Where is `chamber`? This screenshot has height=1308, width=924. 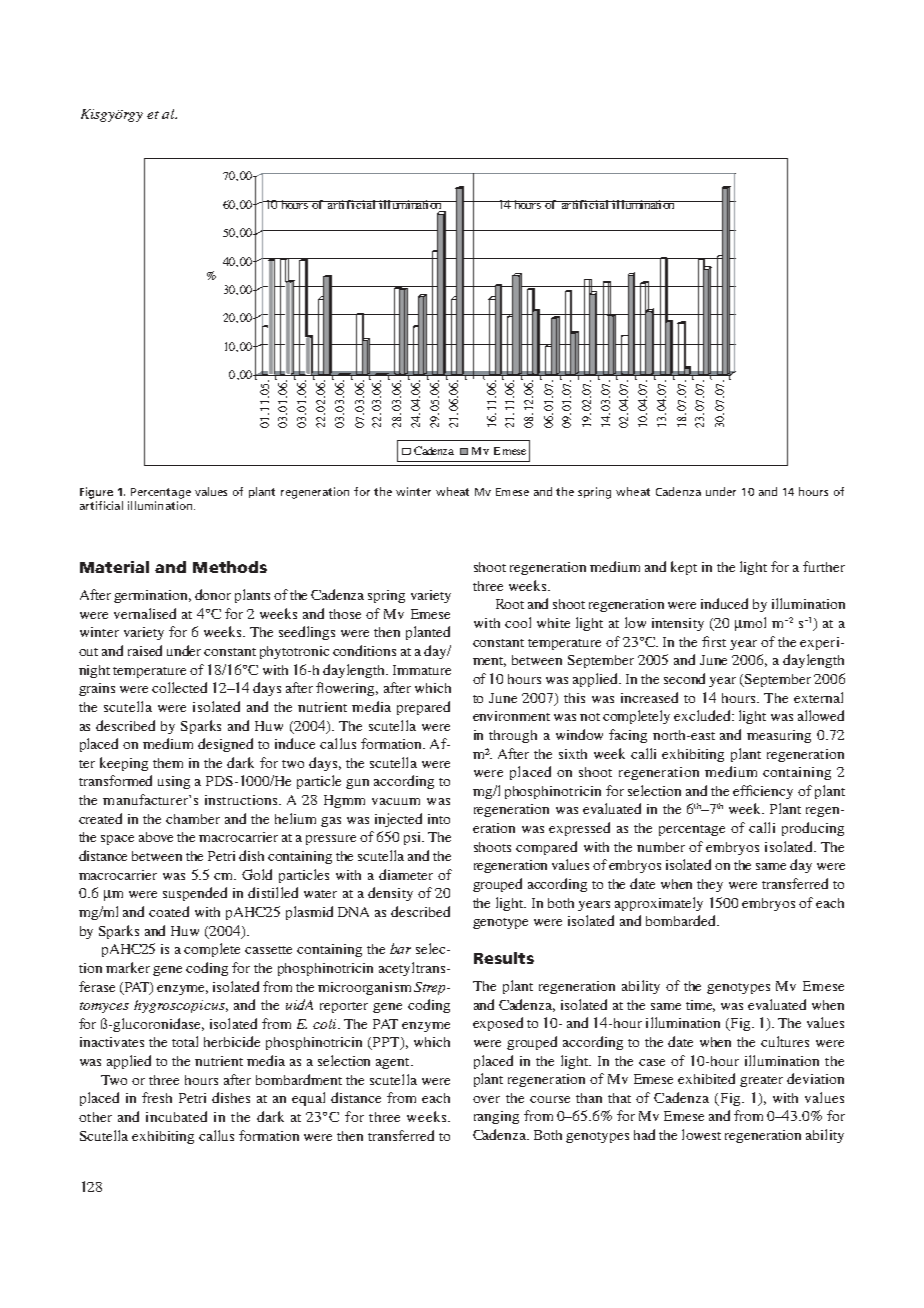
chamber is located at coordinates (193, 819).
